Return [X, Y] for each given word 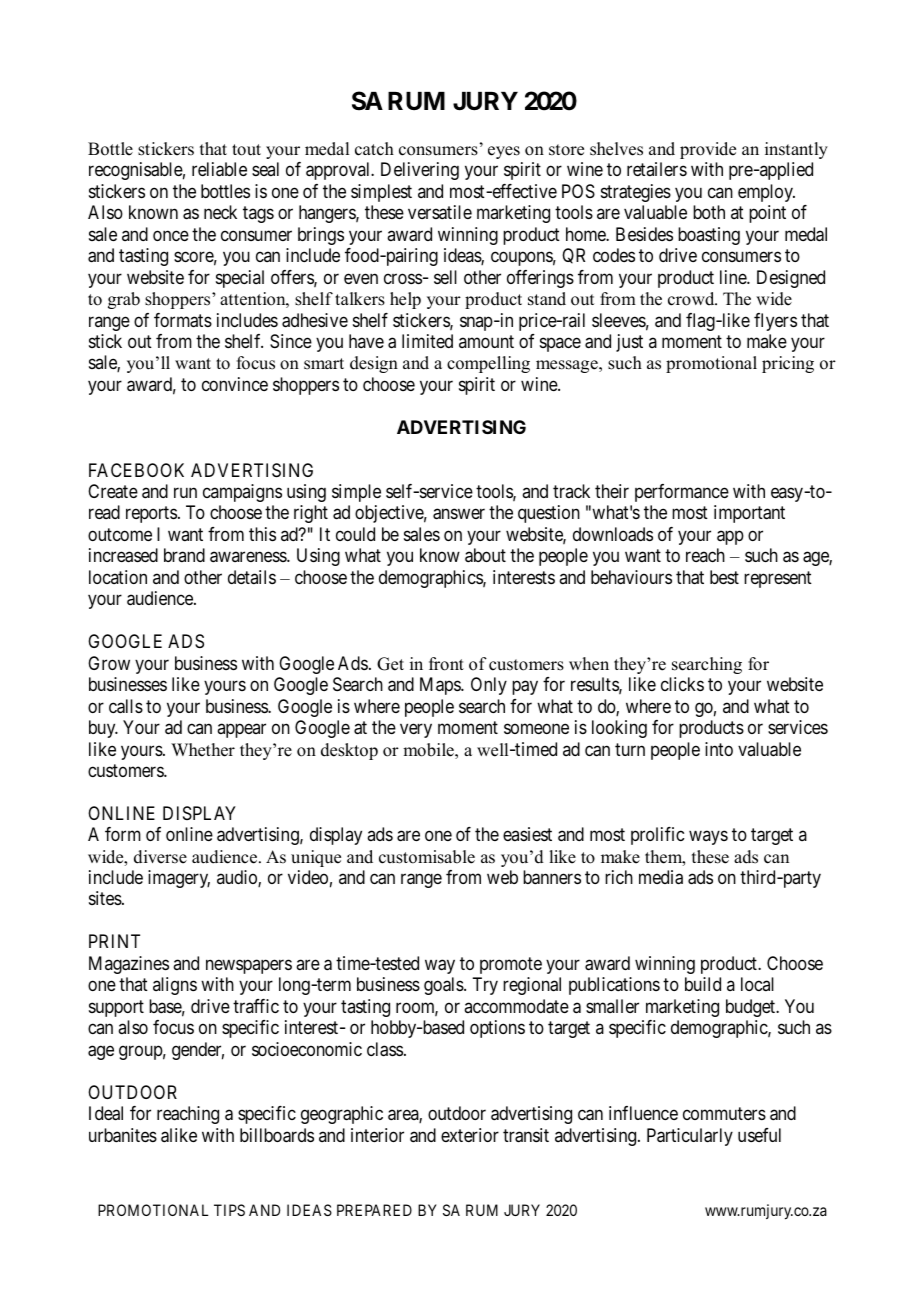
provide [708, 150]
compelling [488, 364]
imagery [179, 879]
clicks [682, 684]
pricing [788, 364]
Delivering [420, 171]
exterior [470, 1135]
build [703, 984]
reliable [219, 169]
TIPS [229, 1210]
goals [444, 986]
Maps [441, 686]
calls [126, 706]
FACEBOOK [136, 470]
